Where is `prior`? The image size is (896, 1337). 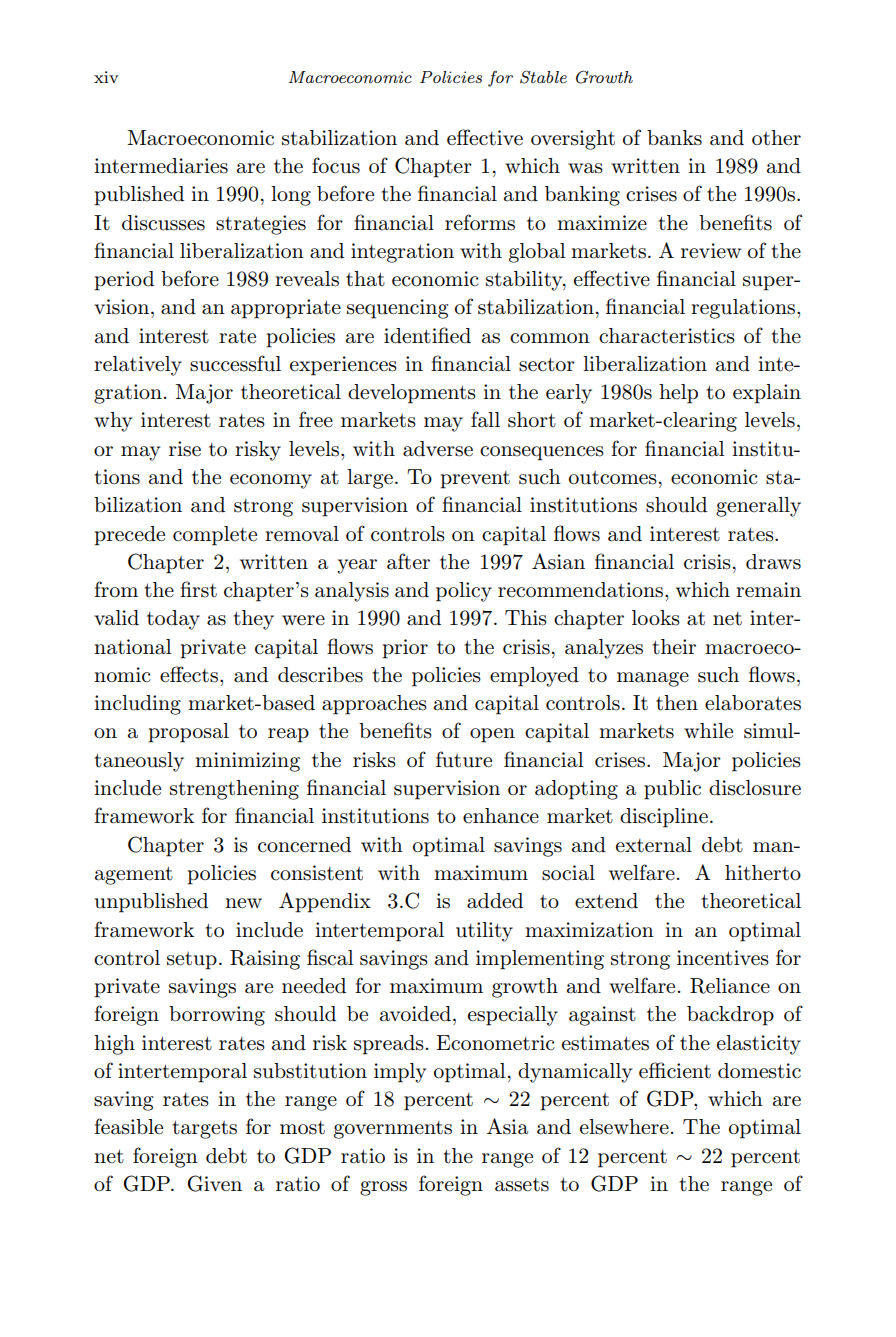
prior is located at coordinates (405, 649).
